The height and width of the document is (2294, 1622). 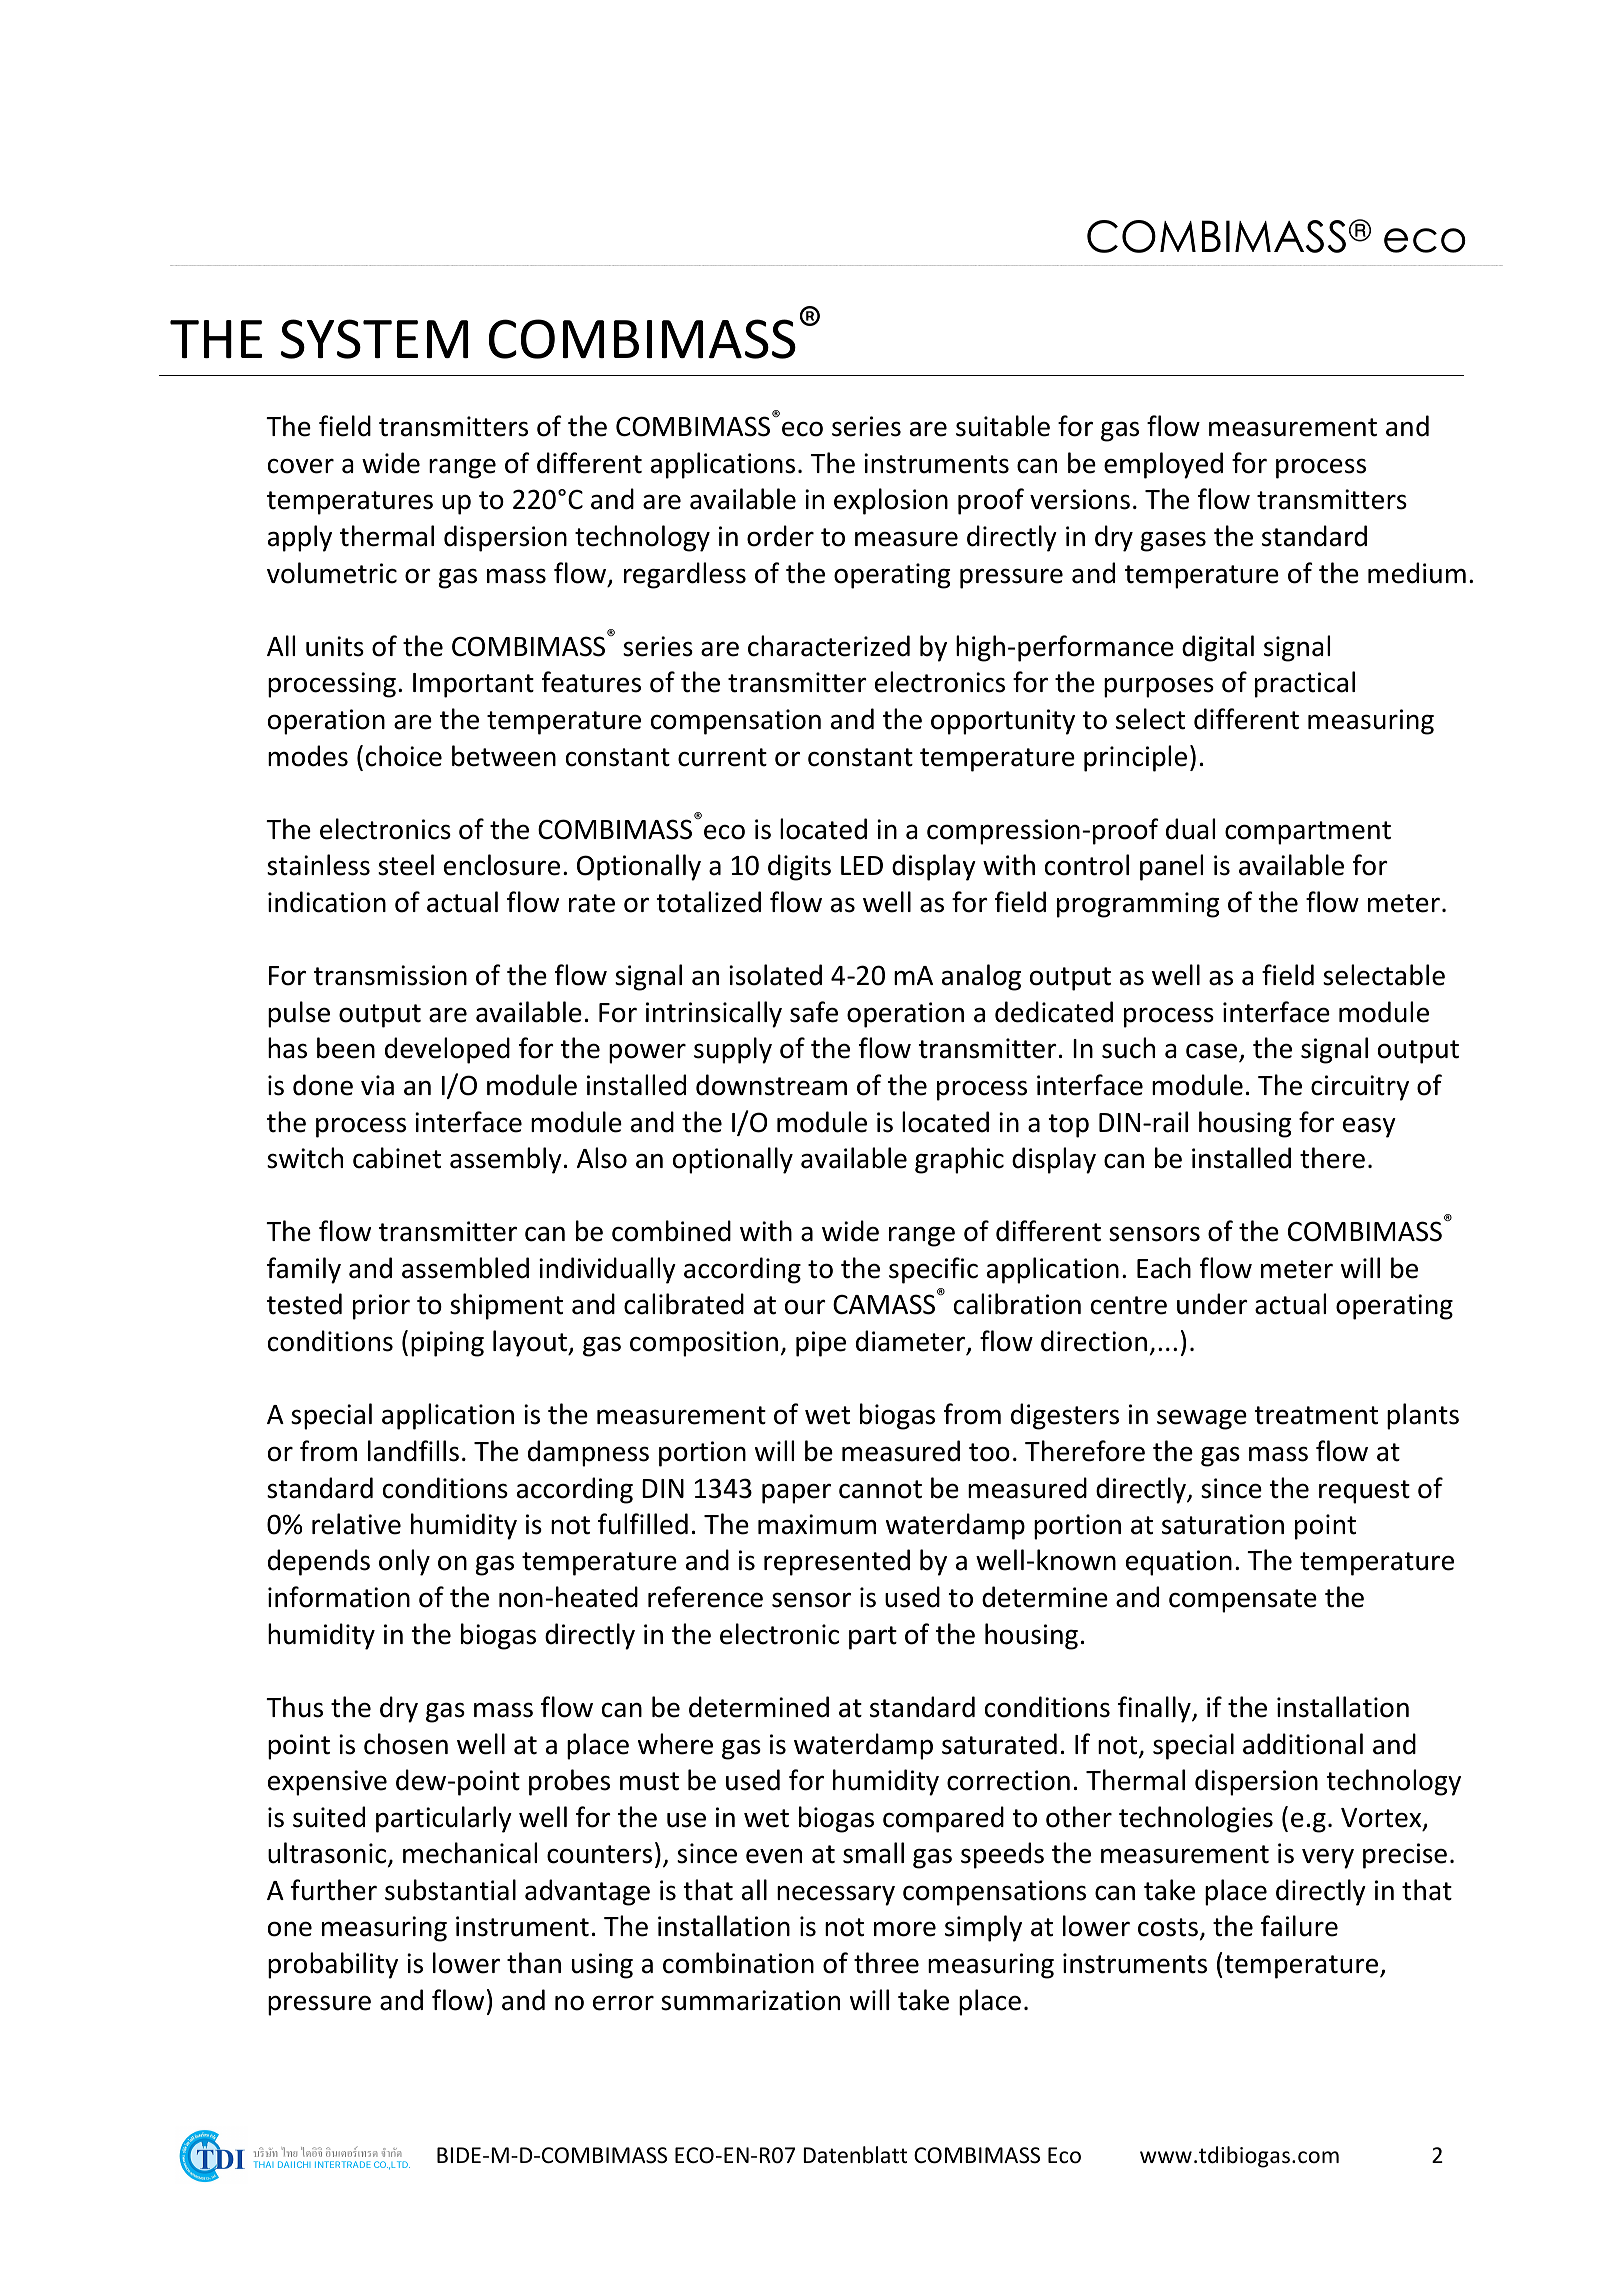 I want to click on assembled, so click(x=465, y=1268).
